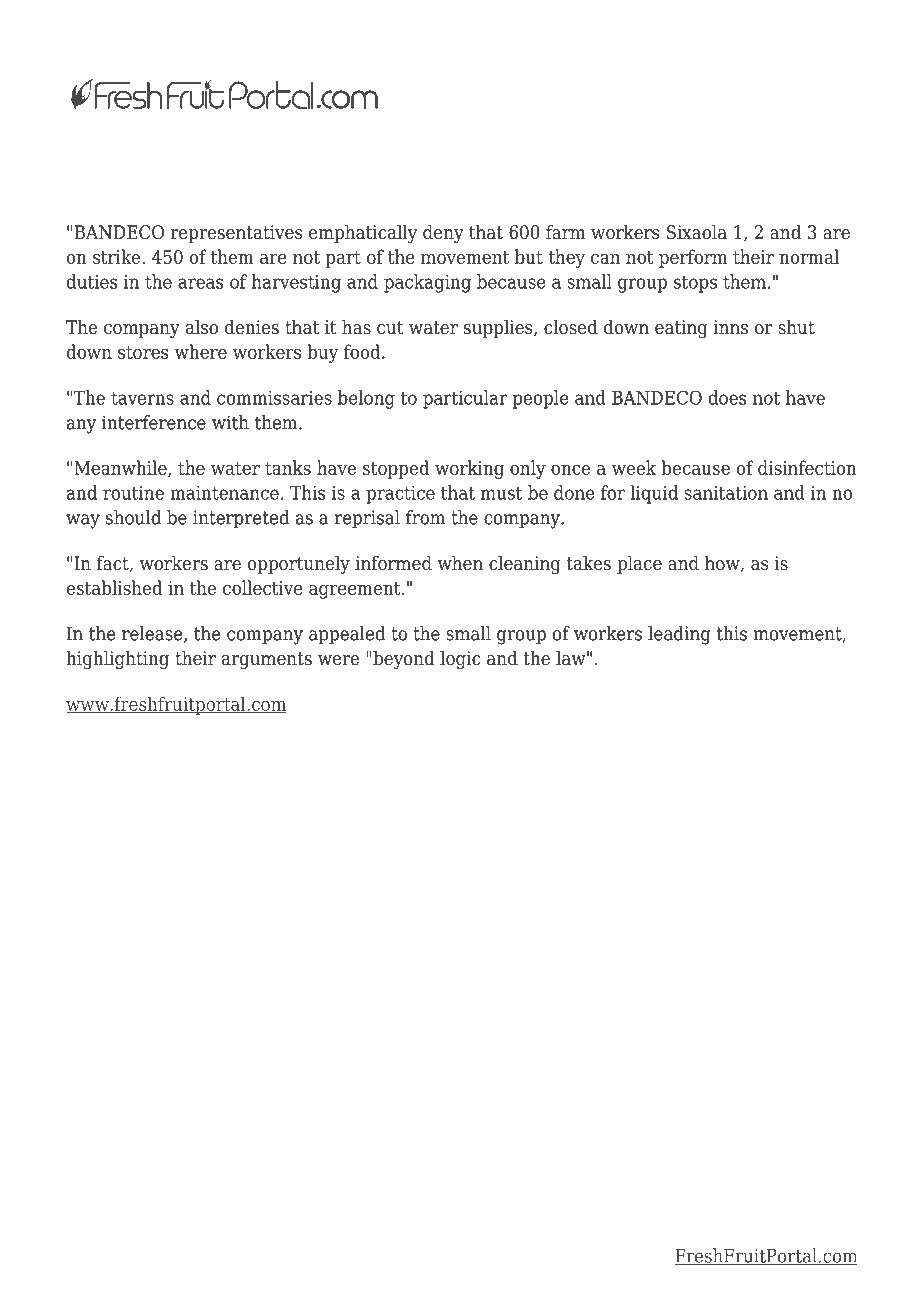  What do you see at coordinates (460, 660) in the document?
I see `logic` at bounding box center [460, 660].
